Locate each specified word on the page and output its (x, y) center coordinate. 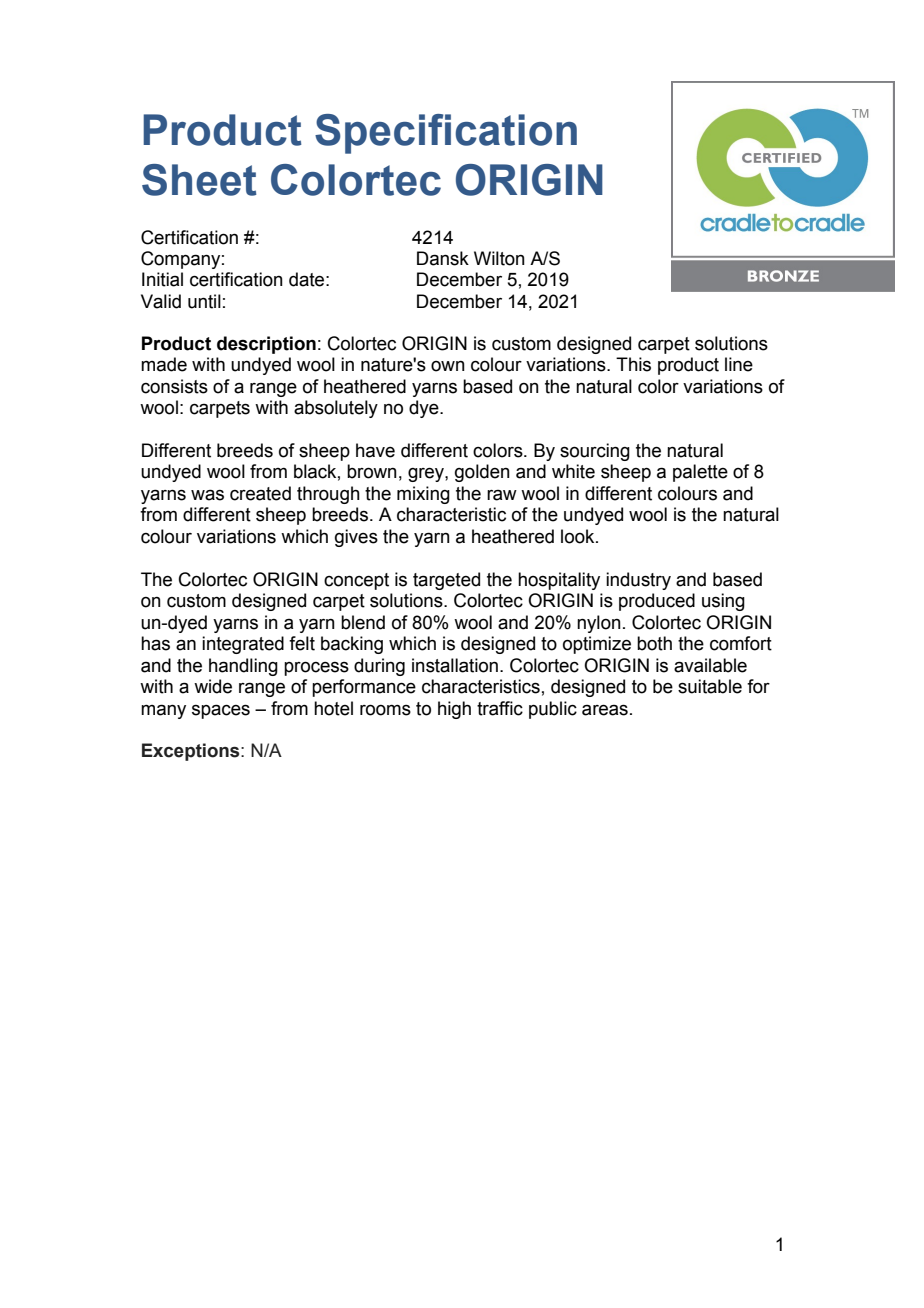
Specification (446, 134)
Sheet (199, 180)
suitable (710, 686)
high (454, 710)
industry (638, 581)
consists (174, 386)
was (207, 495)
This (633, 364)
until (204, 301)
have (375, 450)
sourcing (595, 452)
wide (213, 686)
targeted (446, 581)
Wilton (499, 258)
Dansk (443, 258)
